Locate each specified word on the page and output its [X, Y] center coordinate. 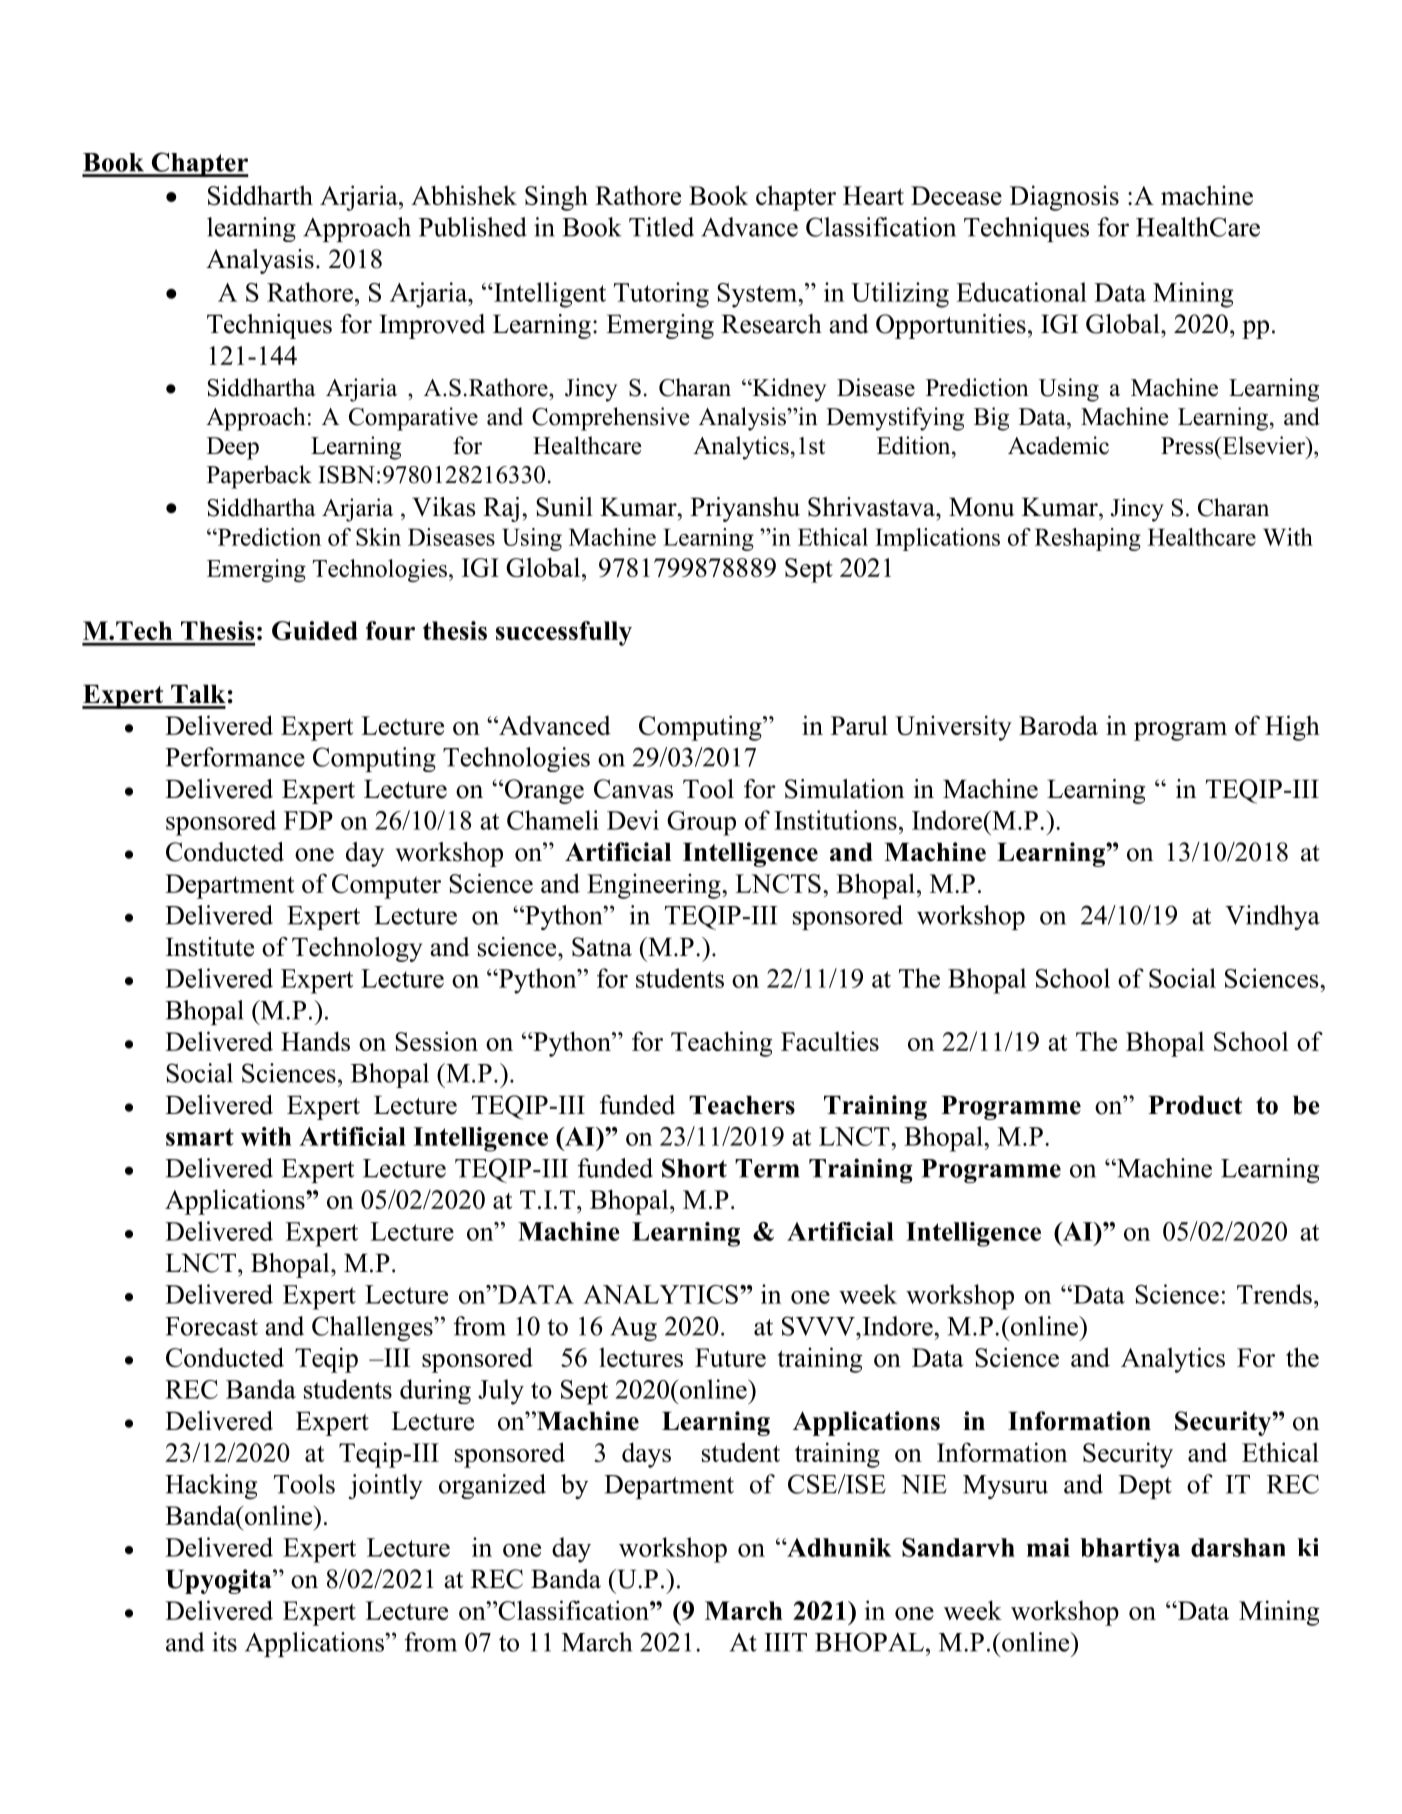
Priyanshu [745, 509]
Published [473, 227]
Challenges [373, 1328]
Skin [378, 537]
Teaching [722, 1044]
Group [701, 823]
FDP [308, 820]
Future [730, 1357]
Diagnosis [1064, 198]
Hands [315, 1041]
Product [1195, 1105]
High [1292, 728]
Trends [1274, 1294]
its [224, 1642]
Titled [661, 227]
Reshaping [1088, 539]
